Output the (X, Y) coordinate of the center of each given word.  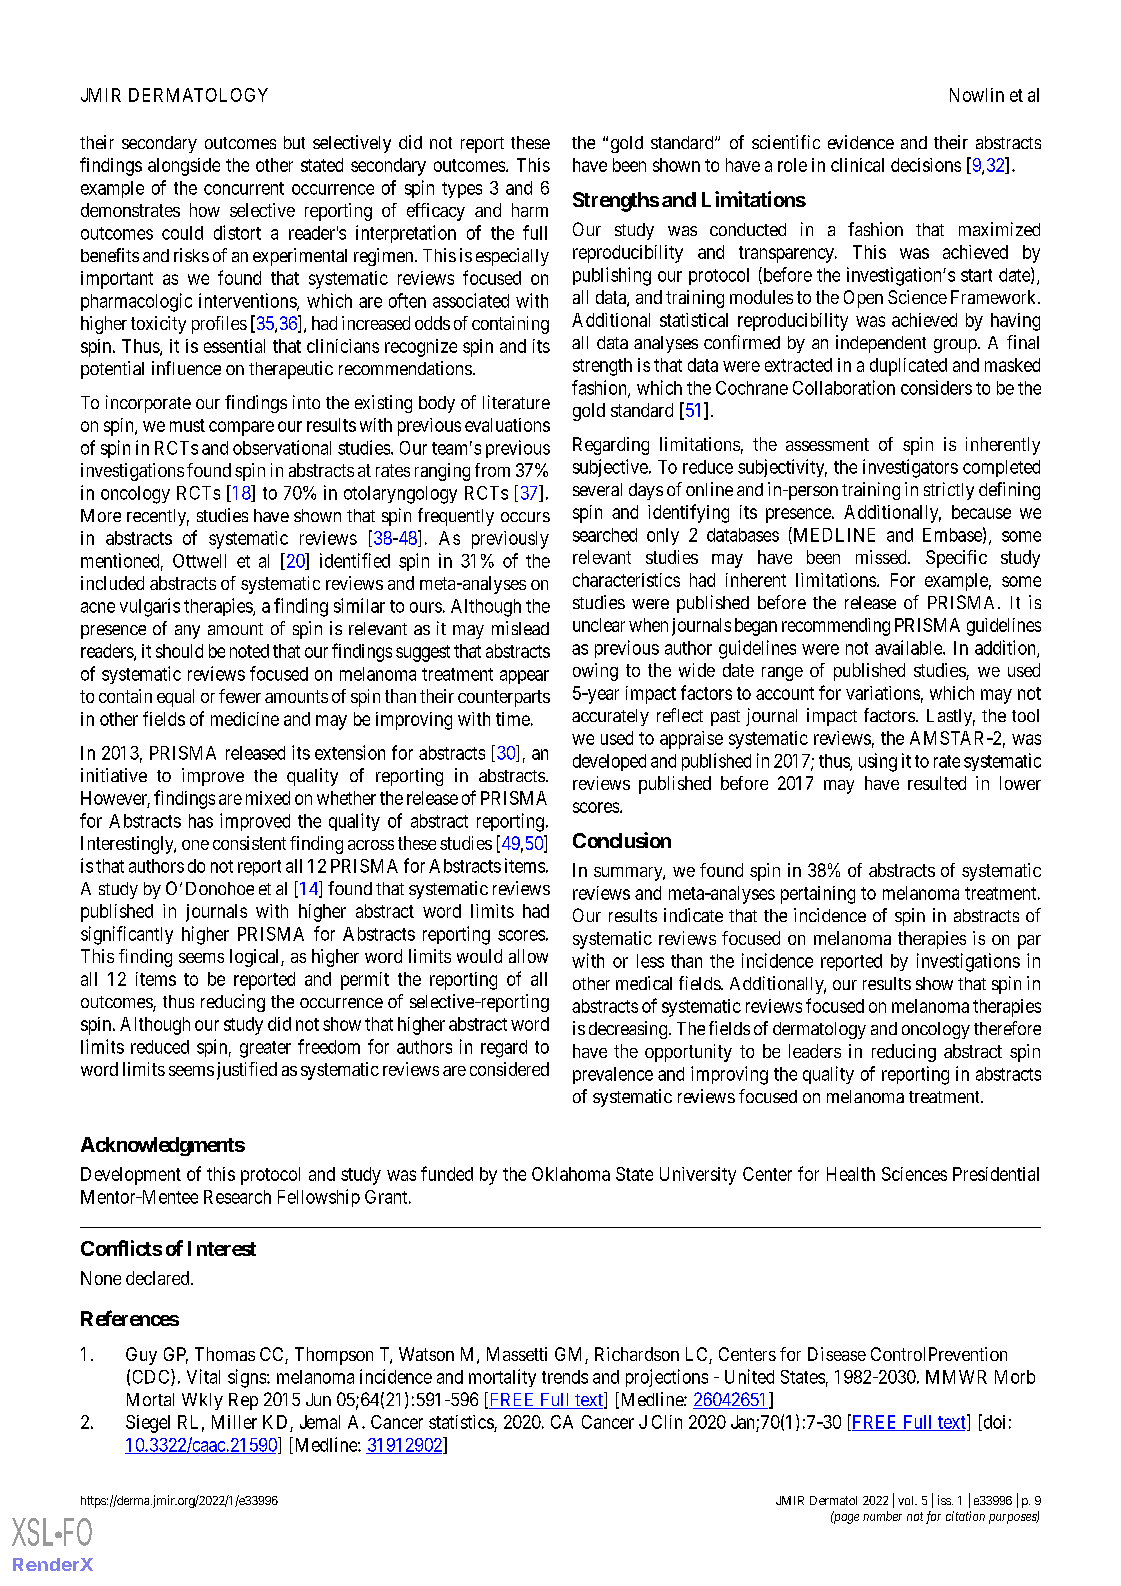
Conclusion (622, 840)
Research (237, 1197)
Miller (234, 1422)
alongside (184, 167)
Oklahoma (571, 1174)
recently (158, 517)
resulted (937, 783)
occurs (525, 517)
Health (851, 1174)
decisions (926, 165)
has (201, 821)
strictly (949, 491)
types (462, 190)
